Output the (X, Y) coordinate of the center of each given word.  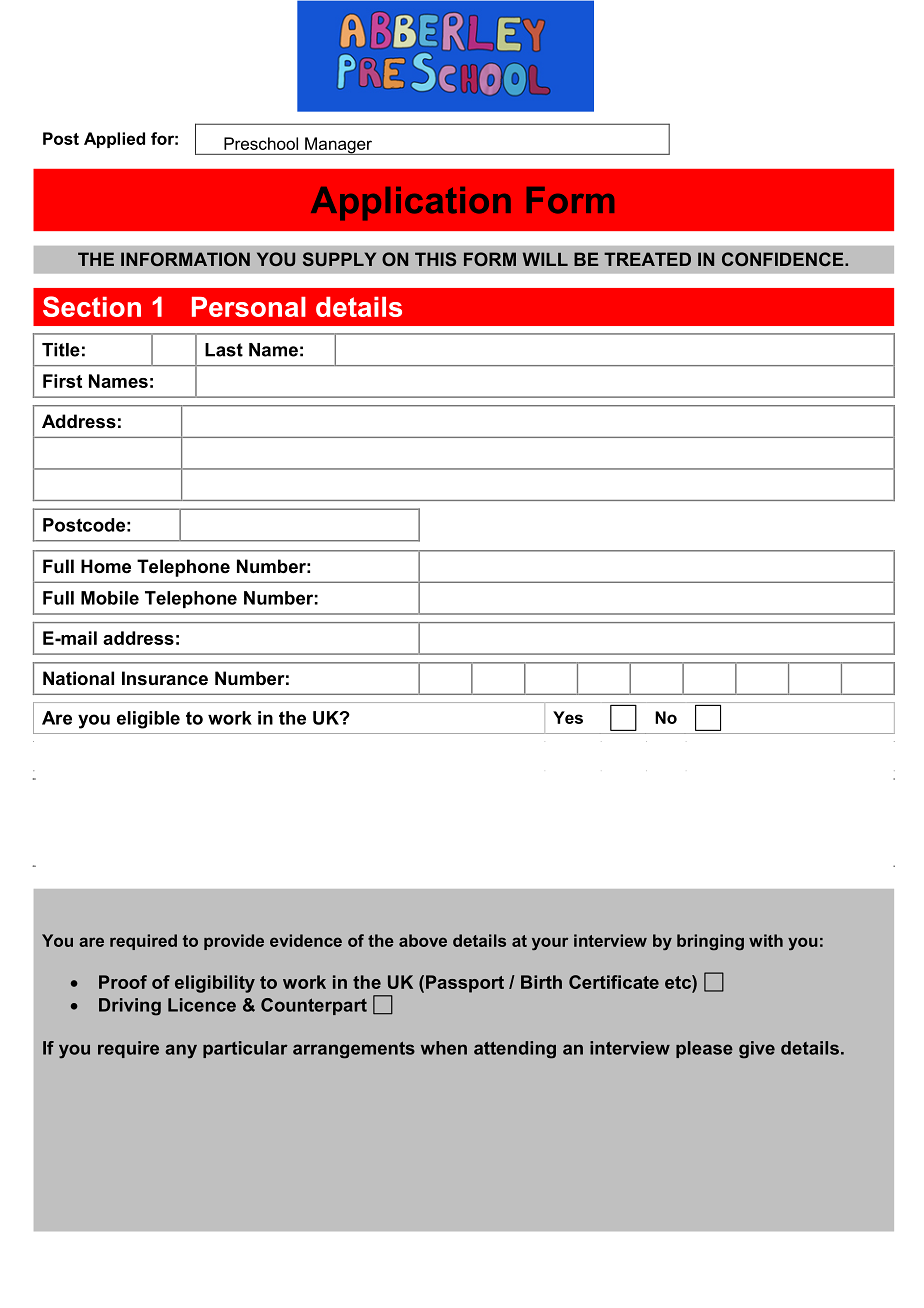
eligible (148, 720)
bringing (710, 942)
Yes (568, 717)
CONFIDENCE (784, 259)
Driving (130, 1007)
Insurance (165, 678)
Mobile (110, 598)
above (423, 940)
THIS (435, 259)
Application (411, 204)
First (62, 381)
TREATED (647, 259)
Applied (114, 140)
